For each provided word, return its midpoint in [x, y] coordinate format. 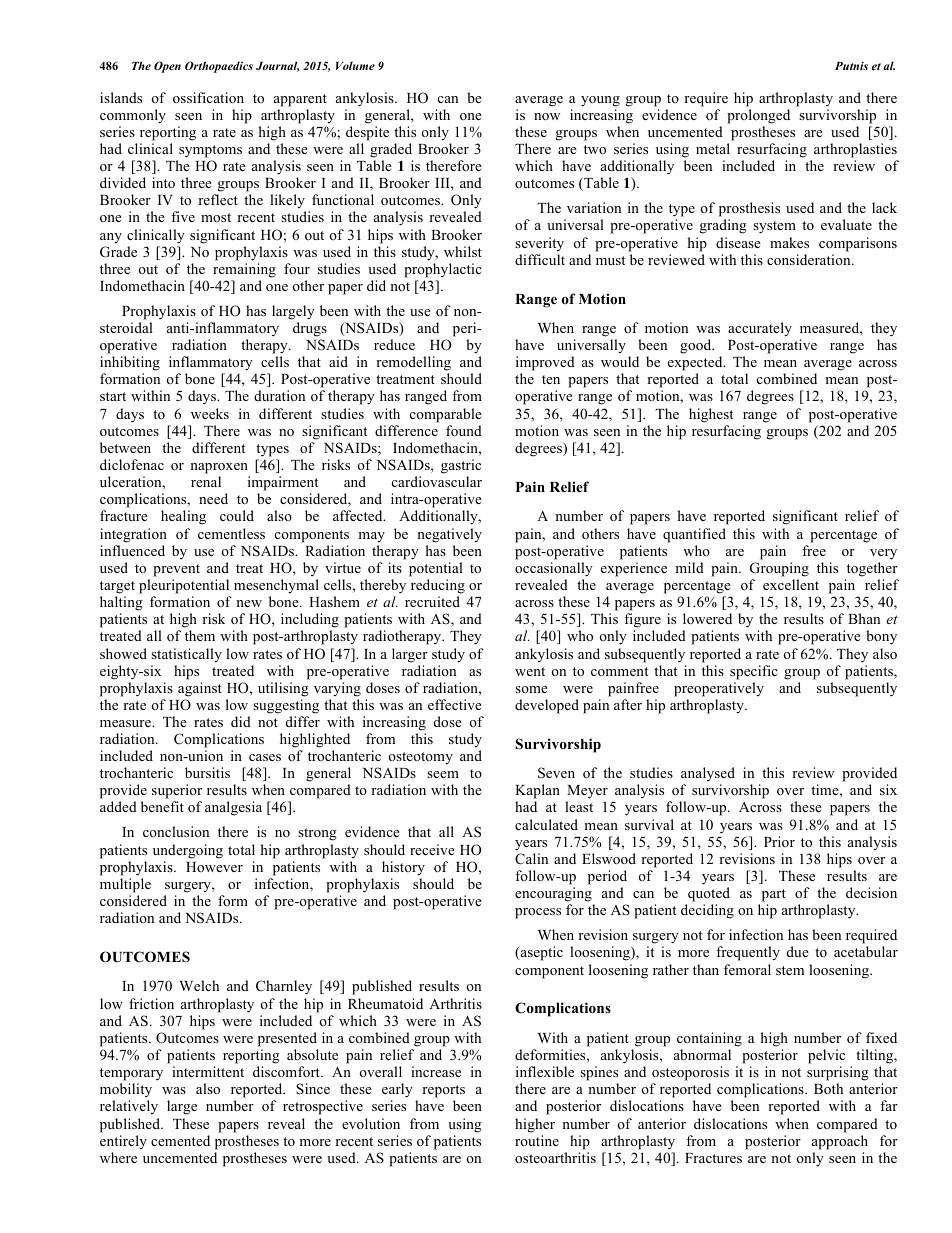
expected [696, 365]
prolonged [758, 116]
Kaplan [537, 791]
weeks [210, 413]
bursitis [207, 772]
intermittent [208, 1071]
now [547, 116]
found [464, 430]
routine [537, 1140]
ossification [208, 97]
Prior [779, 841]
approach [840, 1142]
